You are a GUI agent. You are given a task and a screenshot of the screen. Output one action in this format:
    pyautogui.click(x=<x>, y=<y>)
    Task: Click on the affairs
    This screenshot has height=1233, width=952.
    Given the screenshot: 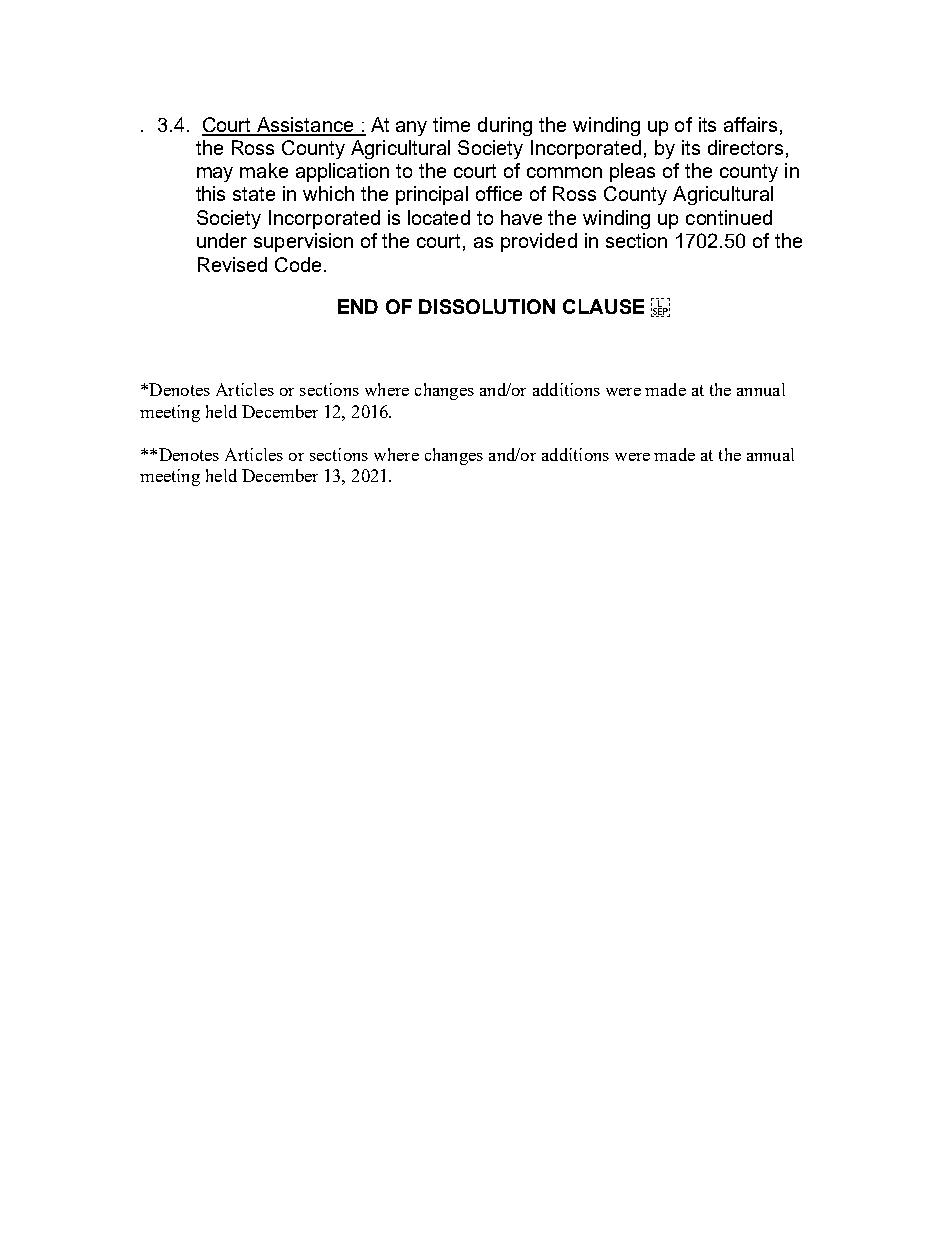 What is the action you would take?
    pyautogui.click(x=752, y=125)
